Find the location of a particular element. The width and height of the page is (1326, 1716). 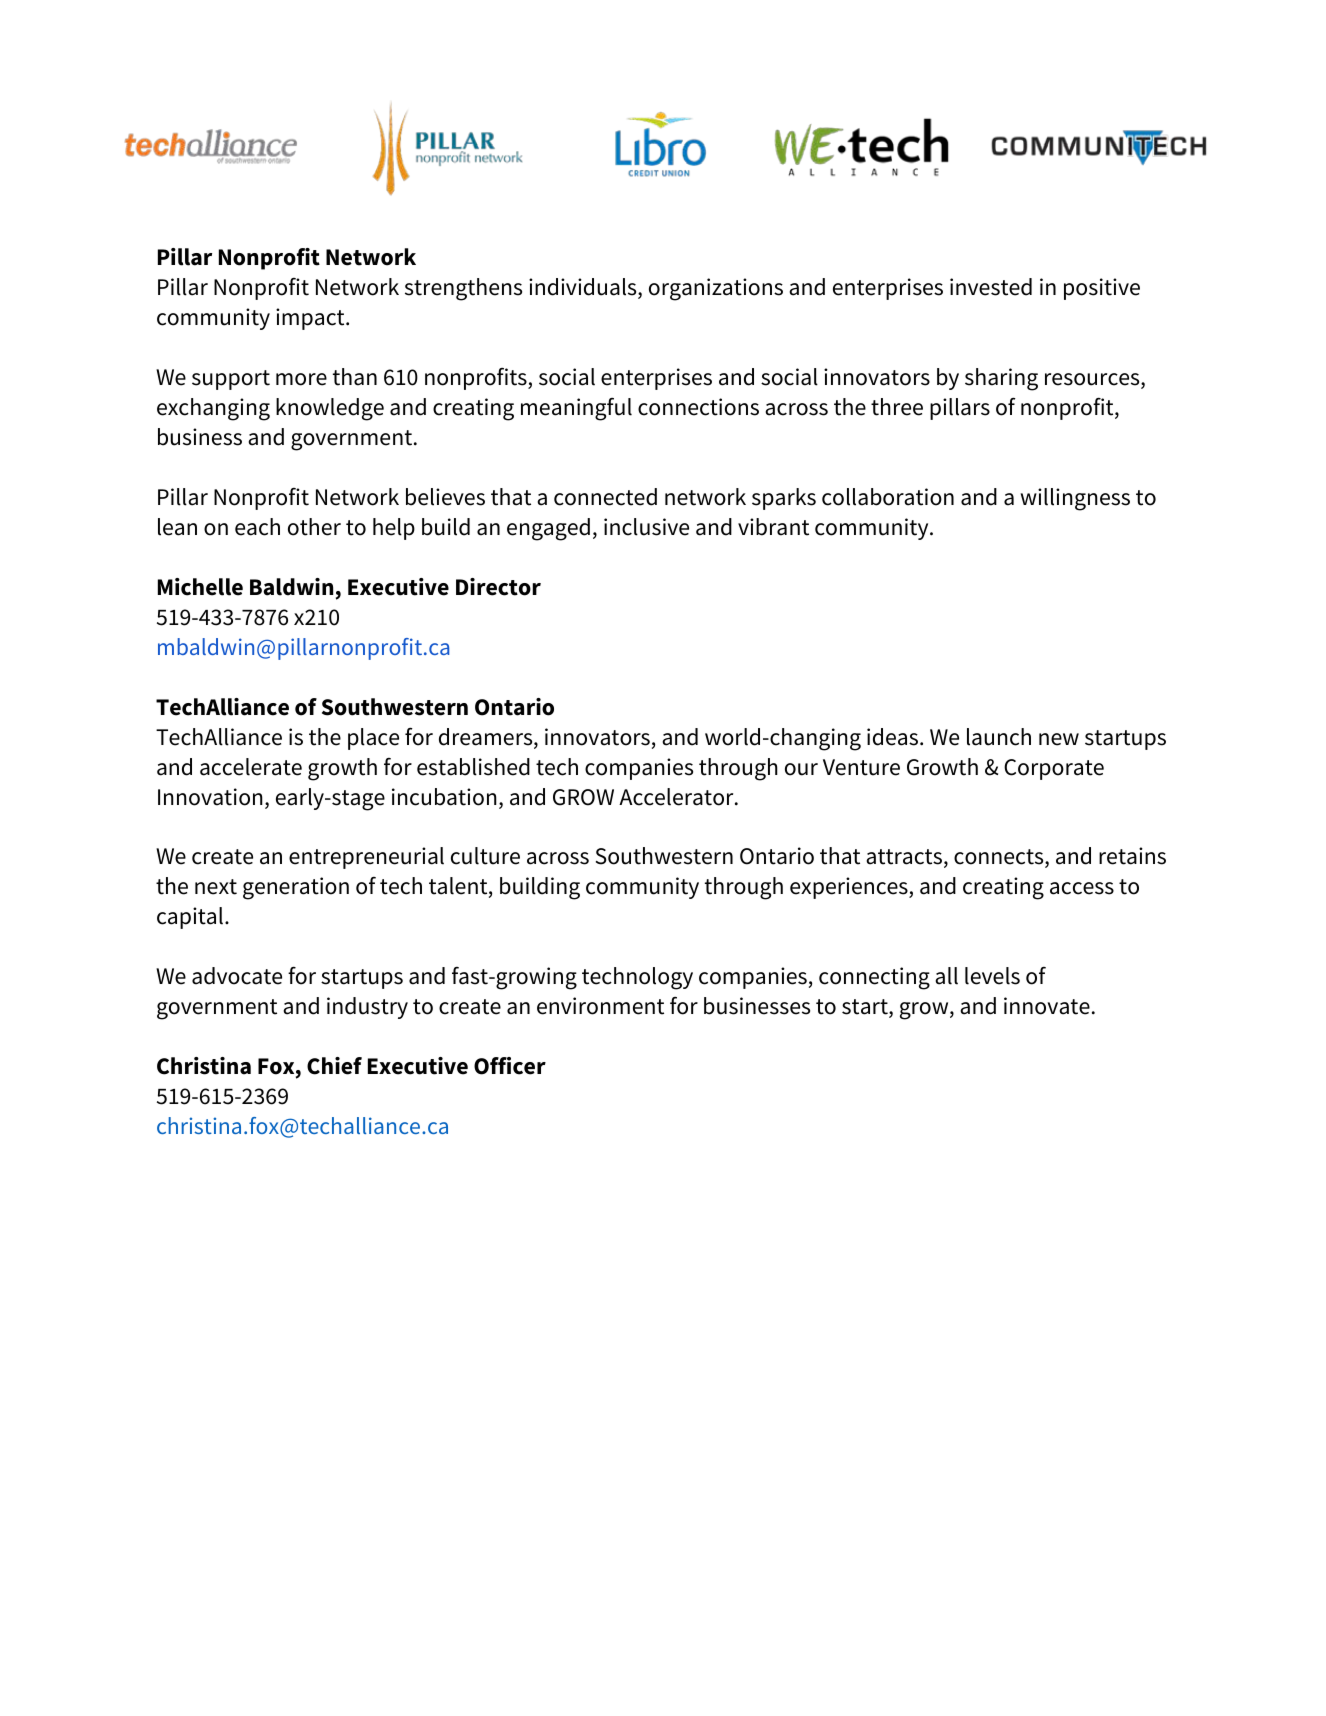

impact is located at coordinates (311, 319).
